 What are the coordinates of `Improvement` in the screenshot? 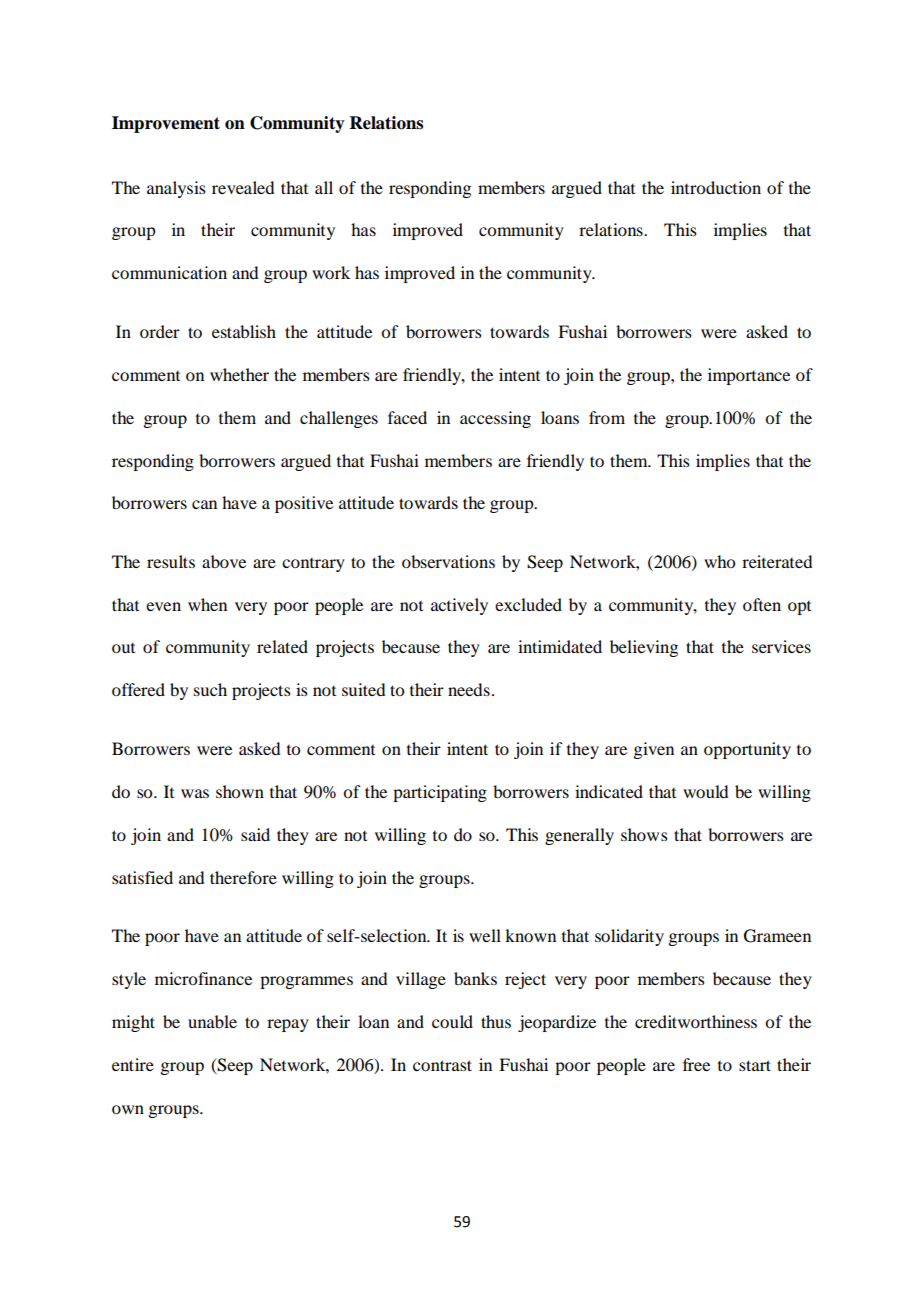 It's located at (166, 124).
